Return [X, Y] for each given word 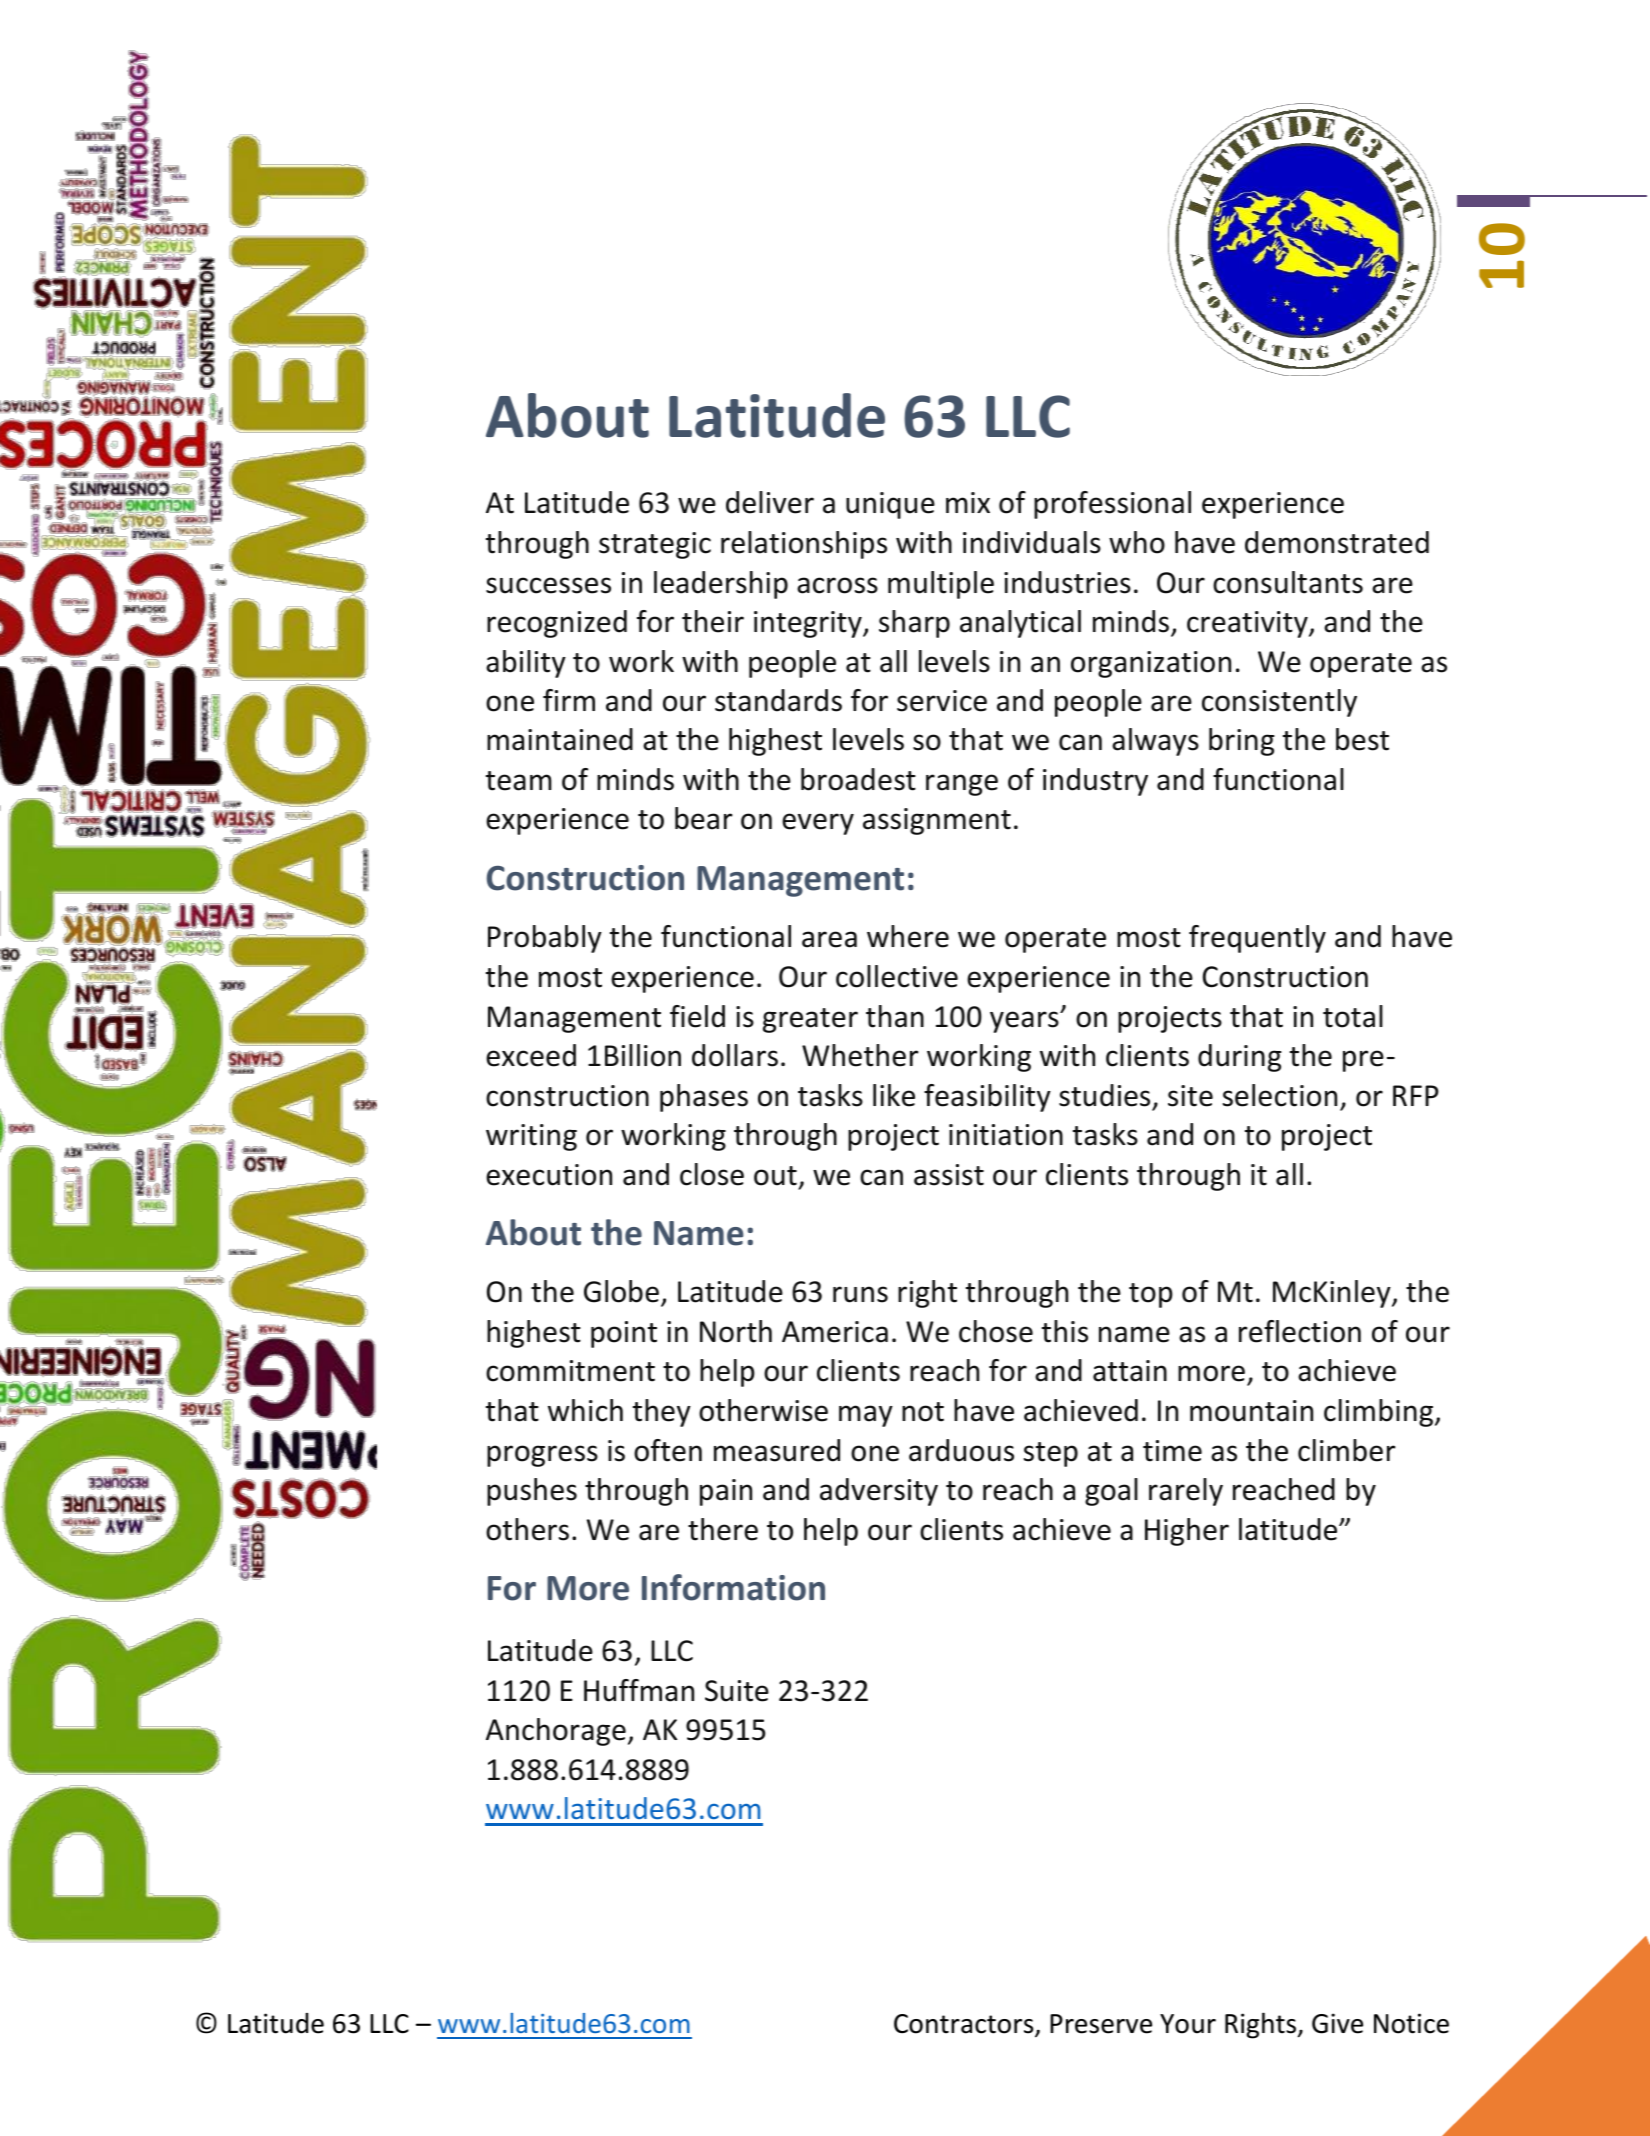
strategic [655, 545]
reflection [1300, 1331]
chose [996, 1331]
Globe [621, 1291]
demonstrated [1337, 542]
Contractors [965, 2025]
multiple [941, 585]
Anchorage [556, 1732]
